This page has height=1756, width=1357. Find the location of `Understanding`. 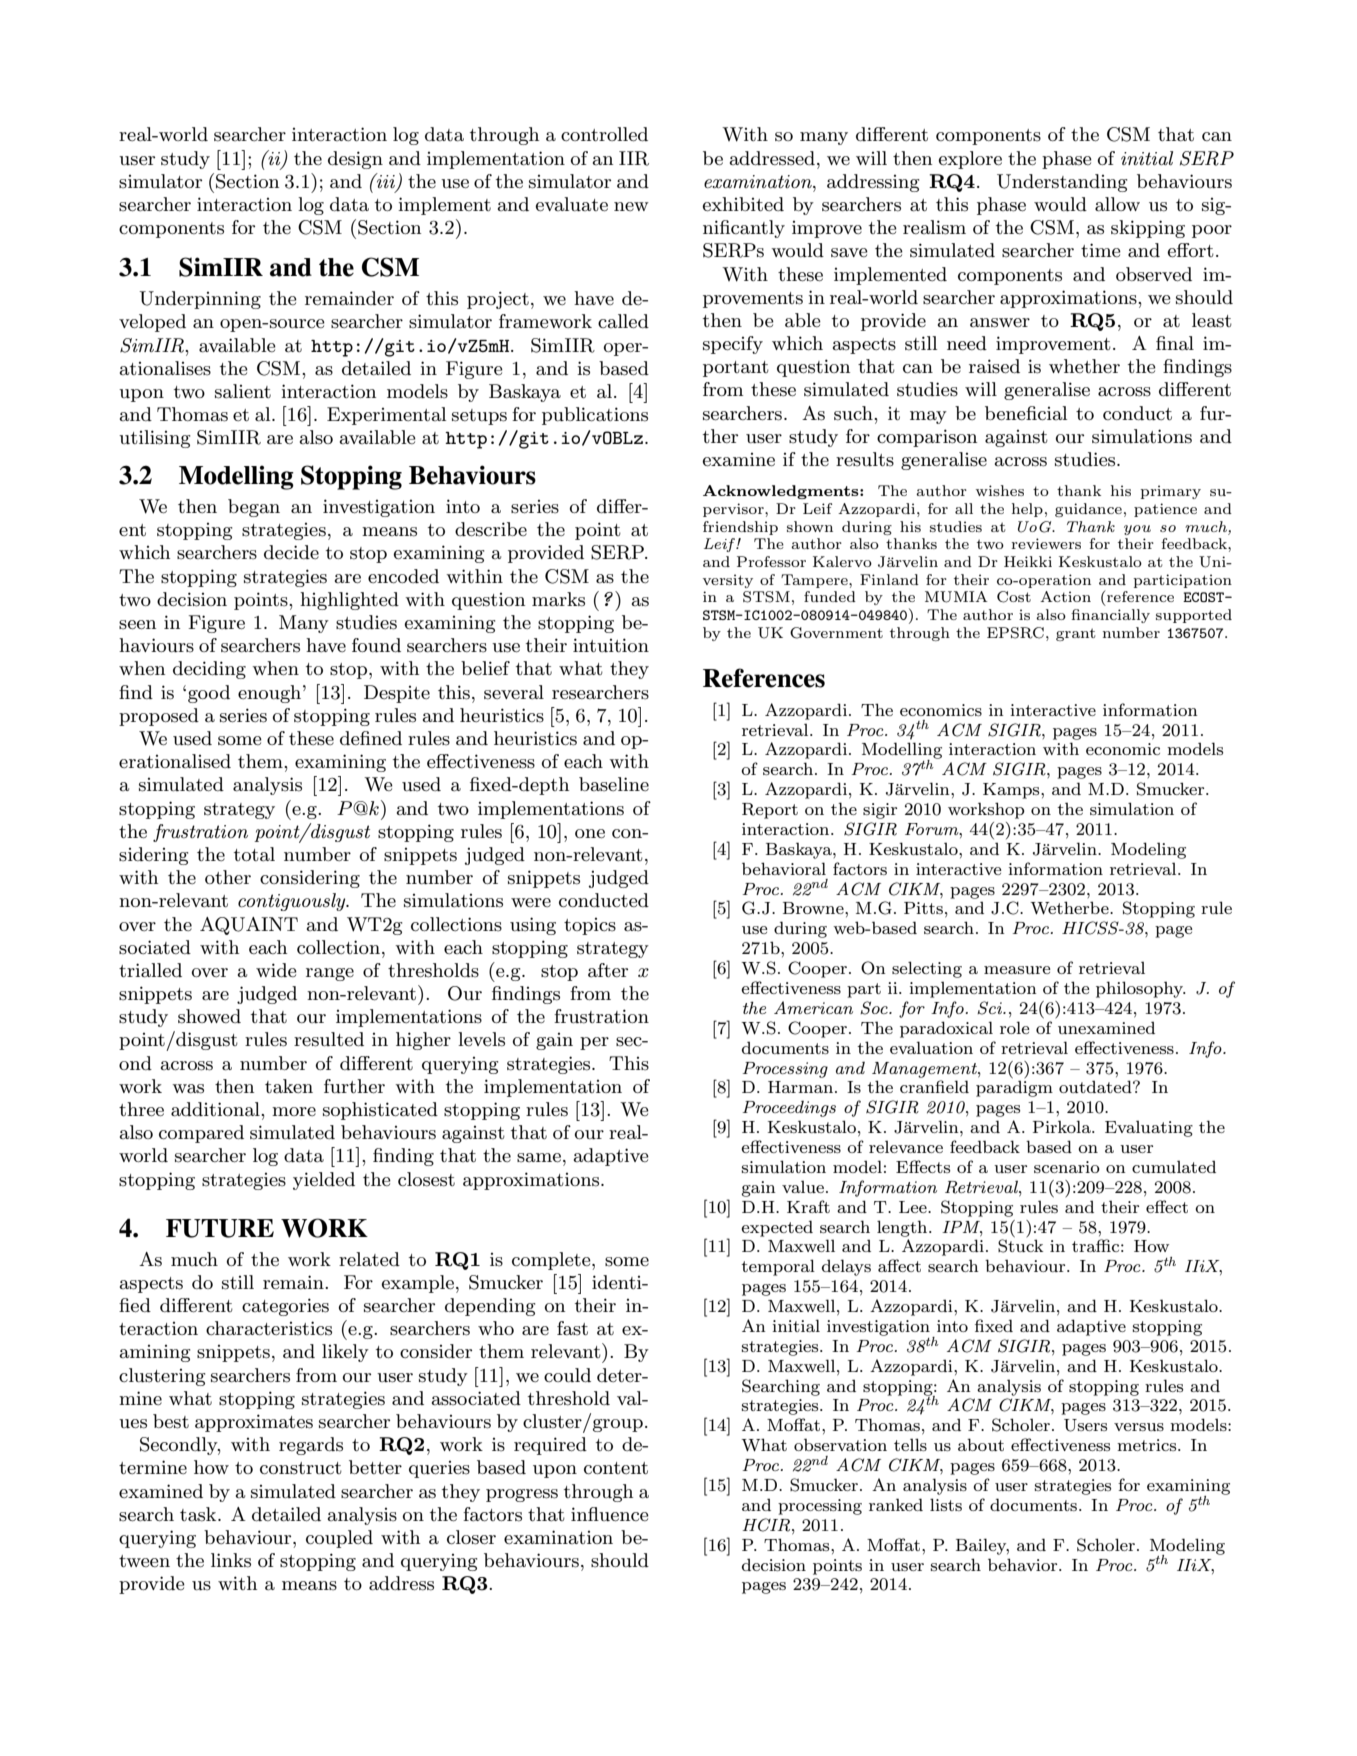

Understanding is located at coordinates (1062, 183).
